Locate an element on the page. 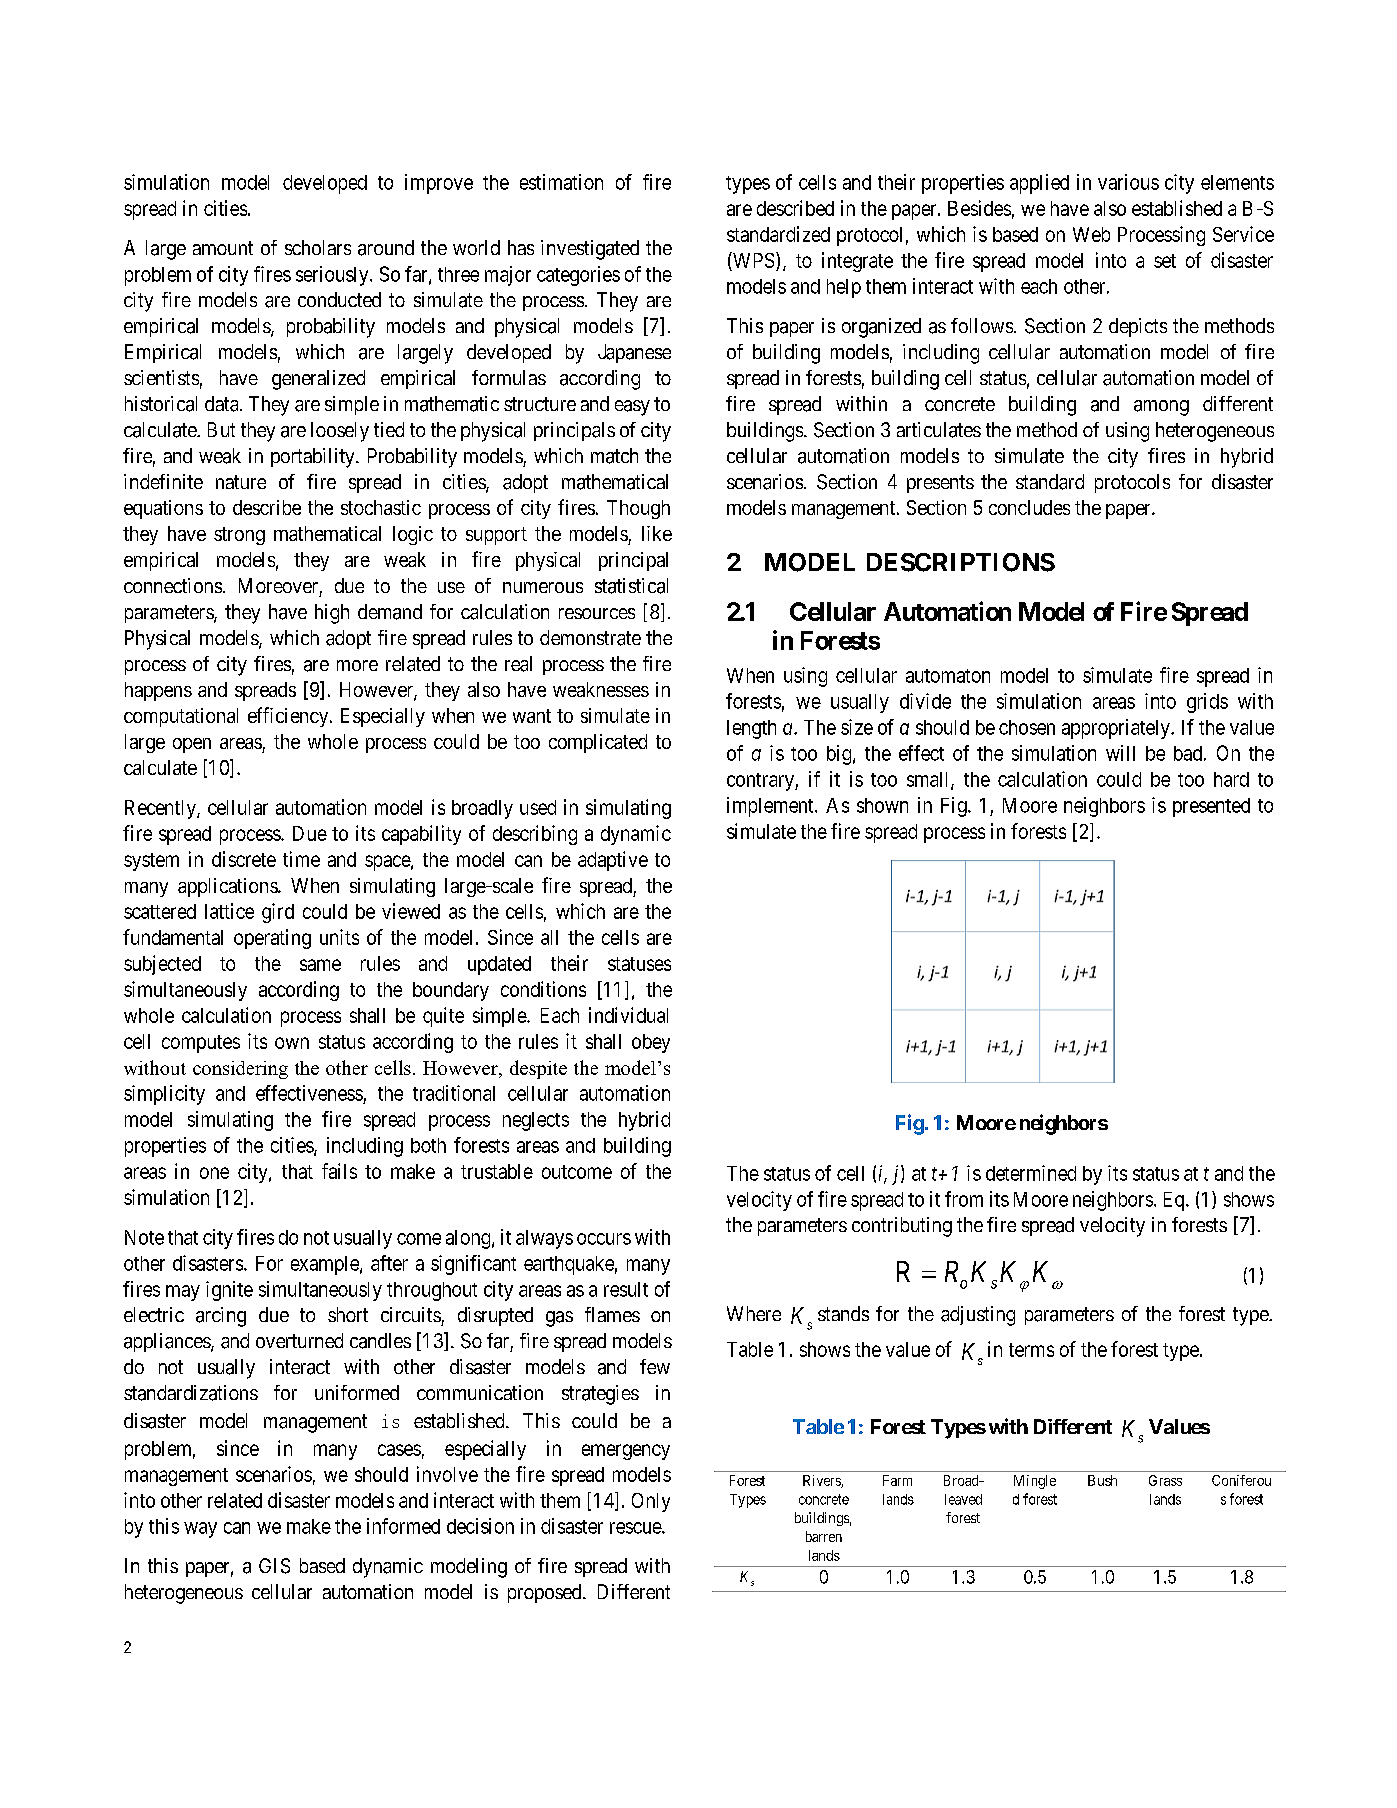 This image has height=1808, width=1397. adaptive is located at coordinates (613, 861).
